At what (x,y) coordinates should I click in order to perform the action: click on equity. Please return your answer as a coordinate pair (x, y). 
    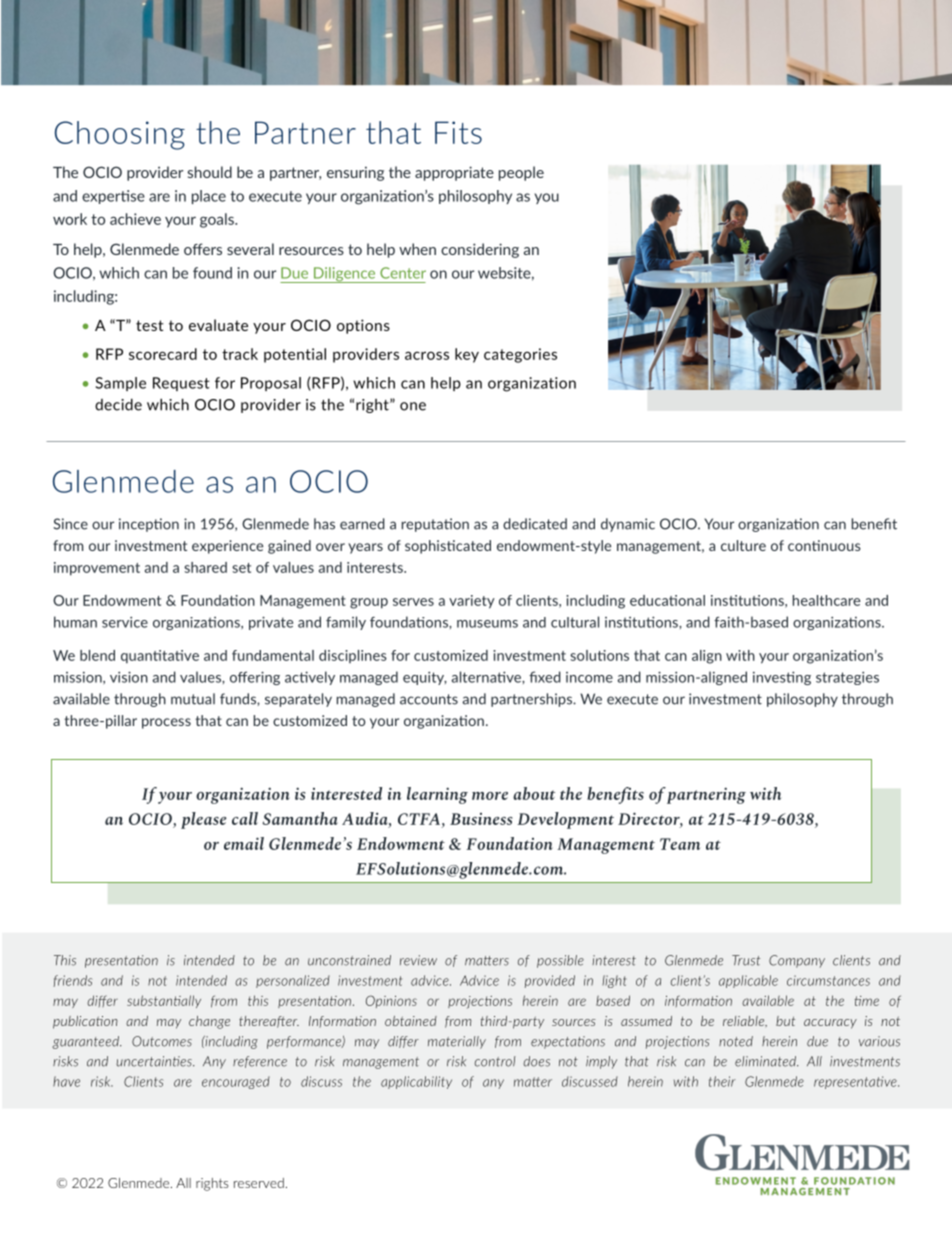
    Looking at the image, I should click on (425, 678).
